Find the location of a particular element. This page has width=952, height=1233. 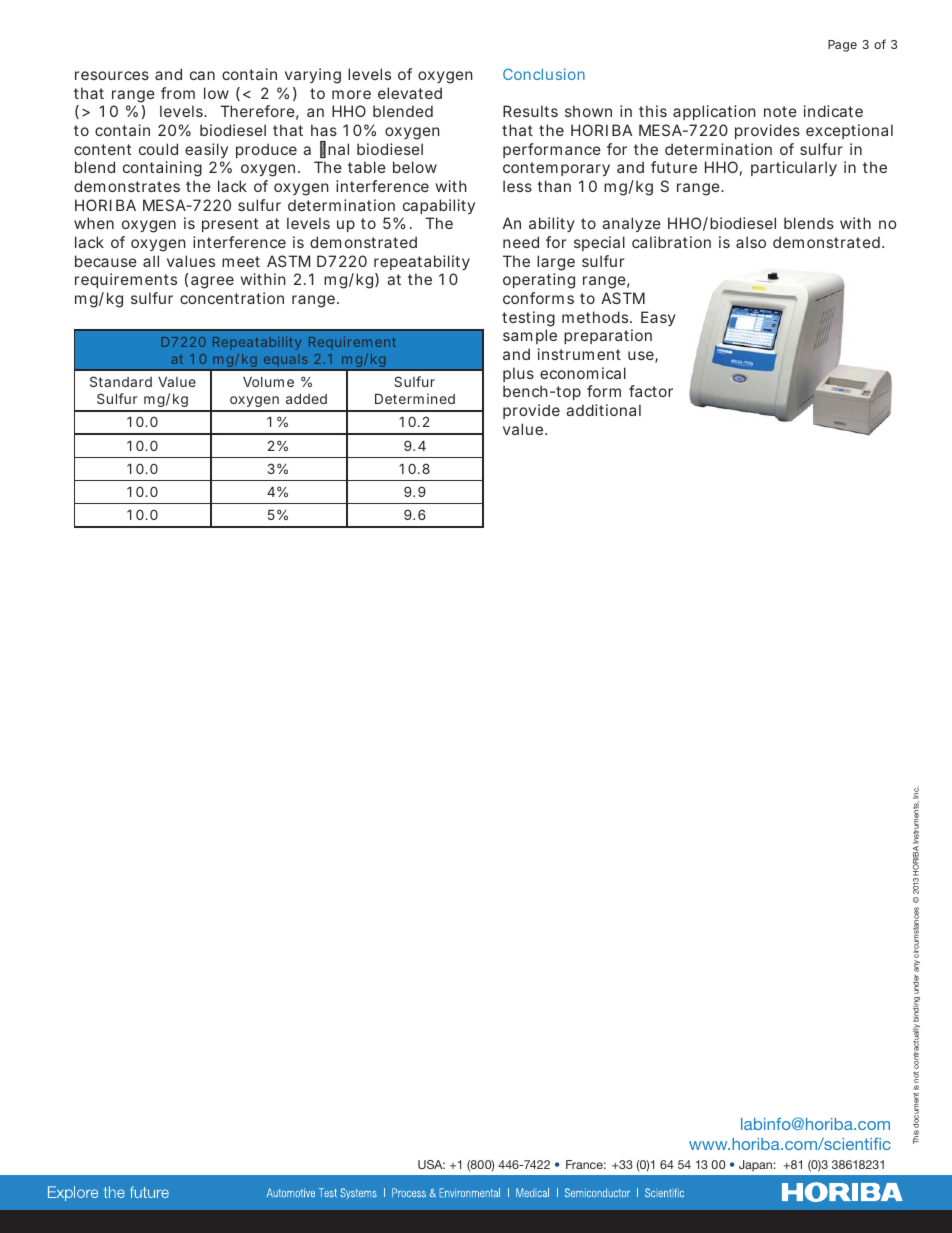

present is located at coordinates (230, 225).
